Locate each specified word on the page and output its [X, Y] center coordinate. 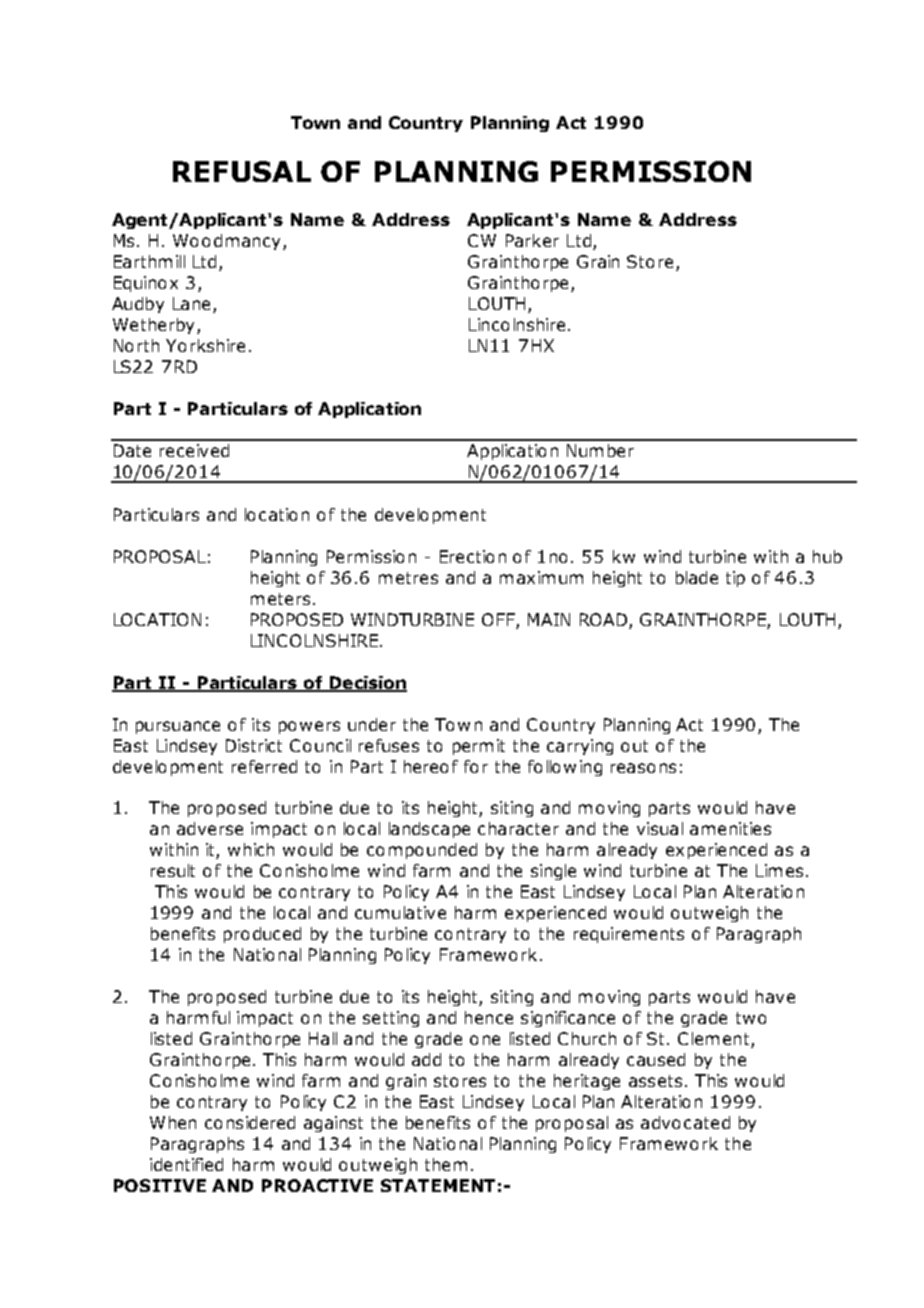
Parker [532, 240]
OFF [498, 619]
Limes [779, 870]
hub [827, 556]
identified [186, 1164]
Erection [473, 556]
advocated [685, 1122]
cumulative [400, 912]
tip [735, 579]
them [446, 1164]
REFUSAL [242, 171]
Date [132, 450]
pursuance [178, 727]
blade [697, 577]
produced [262, 935]
